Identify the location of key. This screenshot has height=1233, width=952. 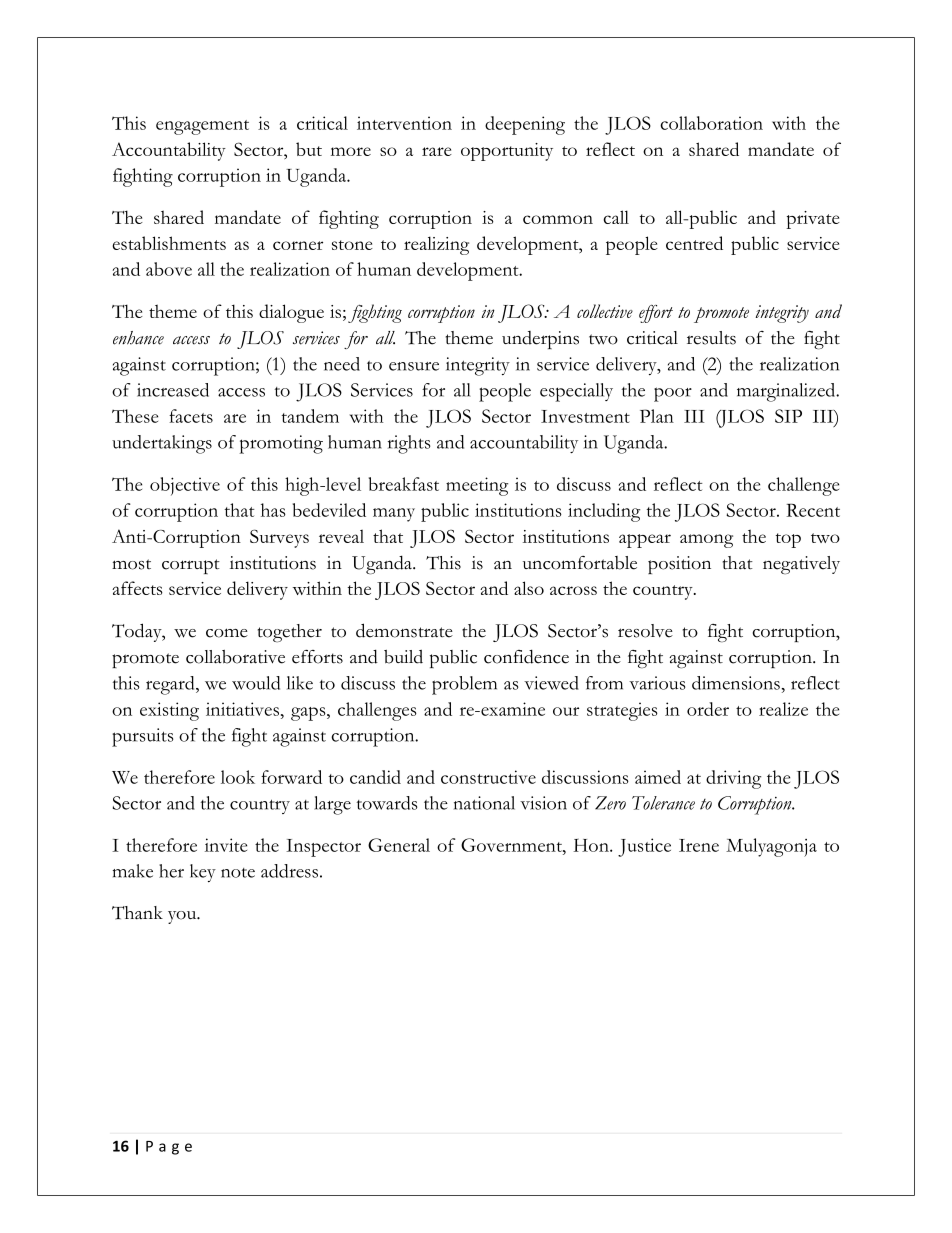
(203, 873).
